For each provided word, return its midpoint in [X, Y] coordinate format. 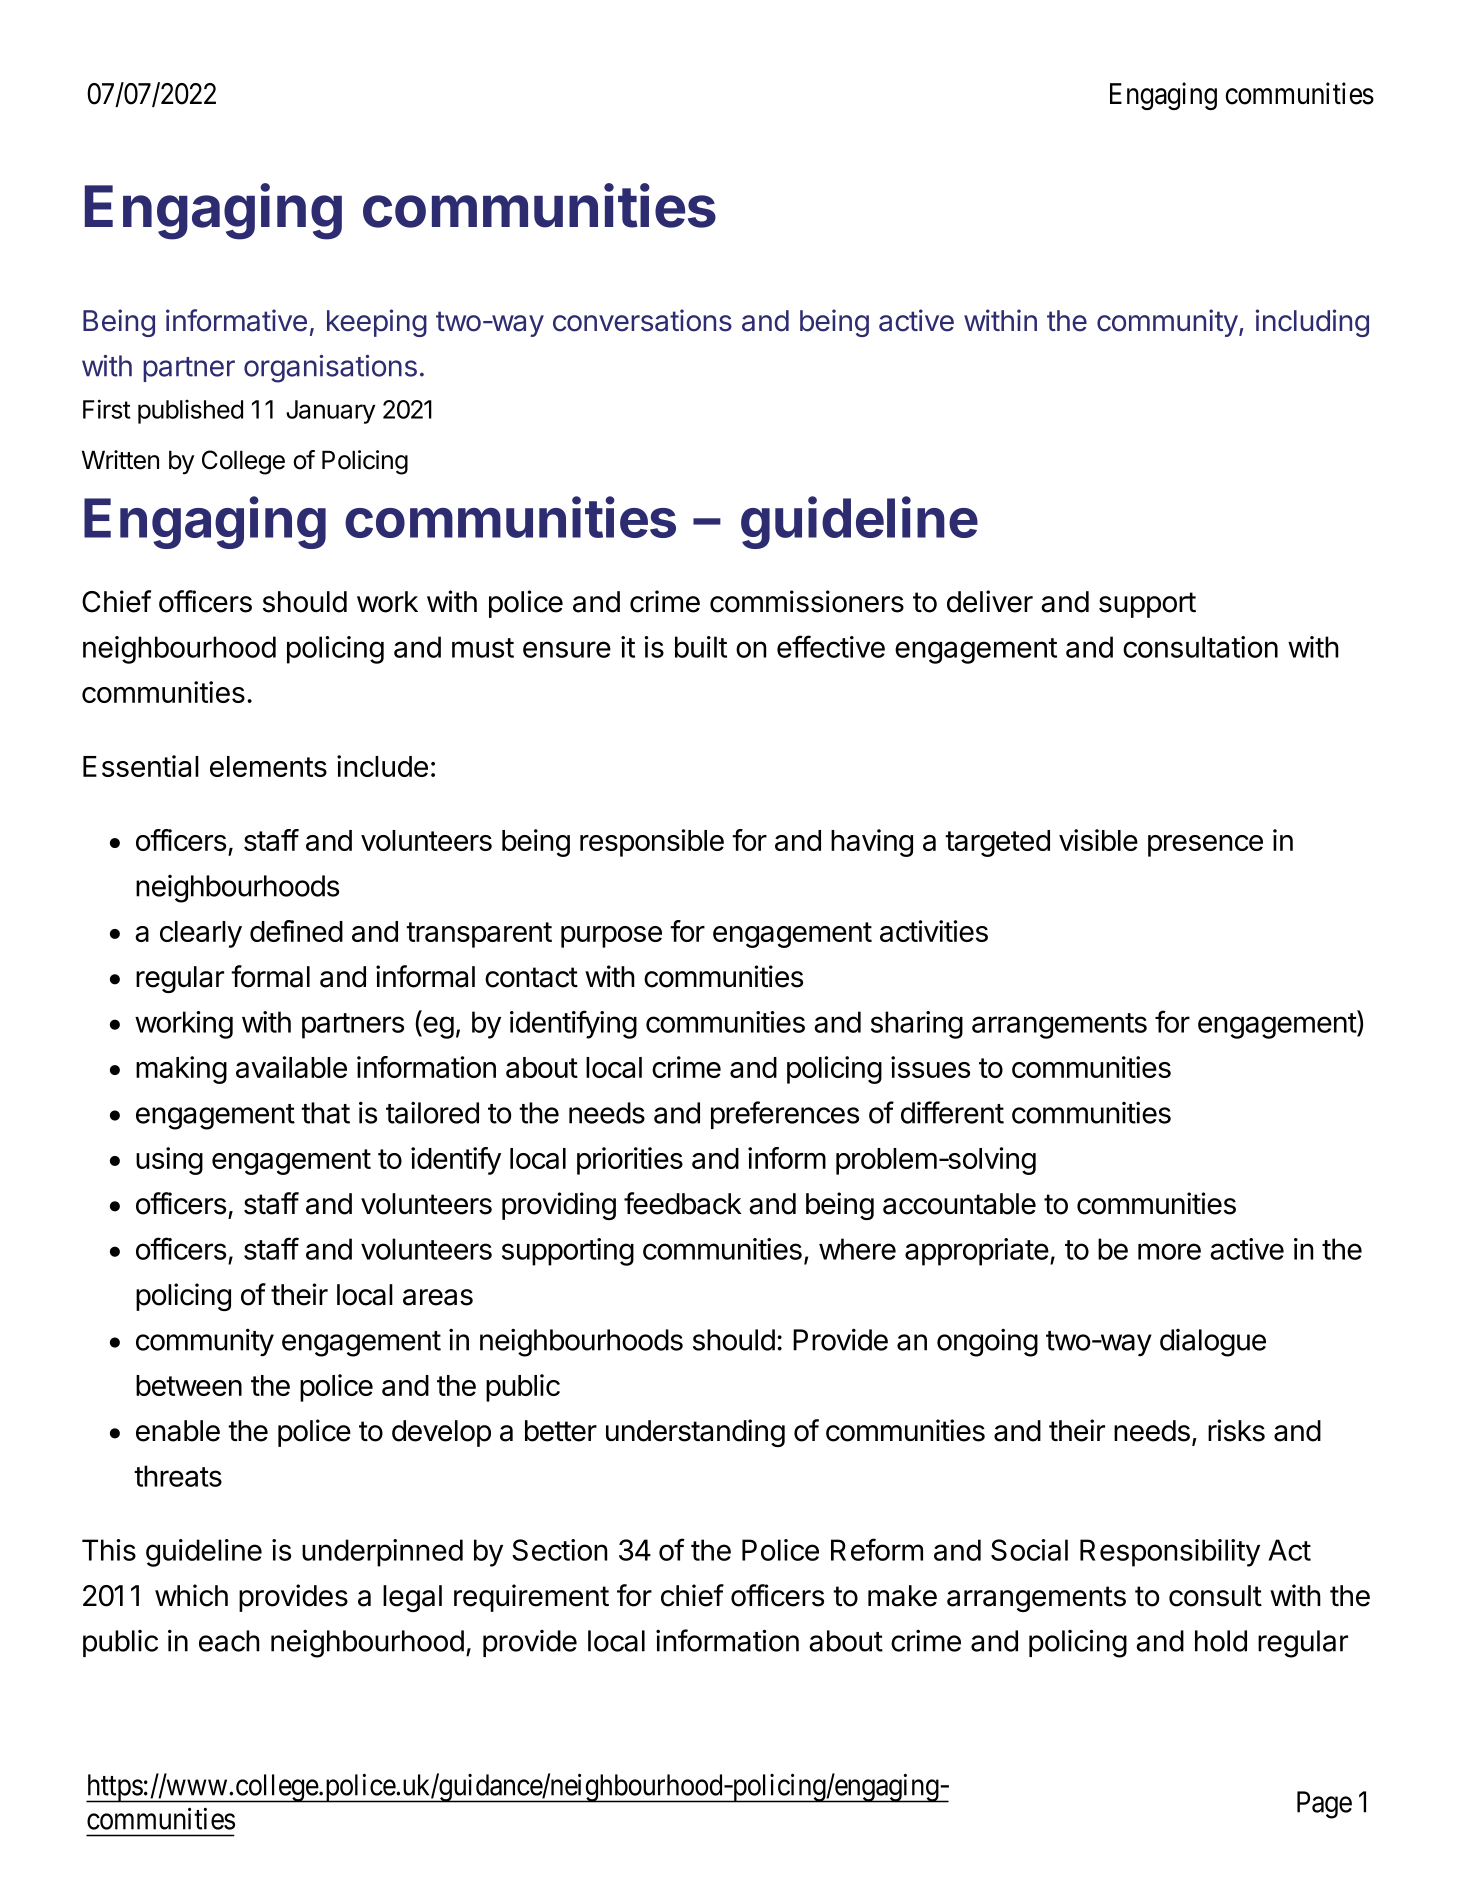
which [191, 1595]
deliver [990, 601]
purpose [611, 937]
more [1169, 1251]
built [701, 647]
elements [268, 766]
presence [1205, 846]
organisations [330, 369]
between [189, 1385]
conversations [642, 320]
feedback [683, 1203]
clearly [201, 934]
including [1312, 323]
